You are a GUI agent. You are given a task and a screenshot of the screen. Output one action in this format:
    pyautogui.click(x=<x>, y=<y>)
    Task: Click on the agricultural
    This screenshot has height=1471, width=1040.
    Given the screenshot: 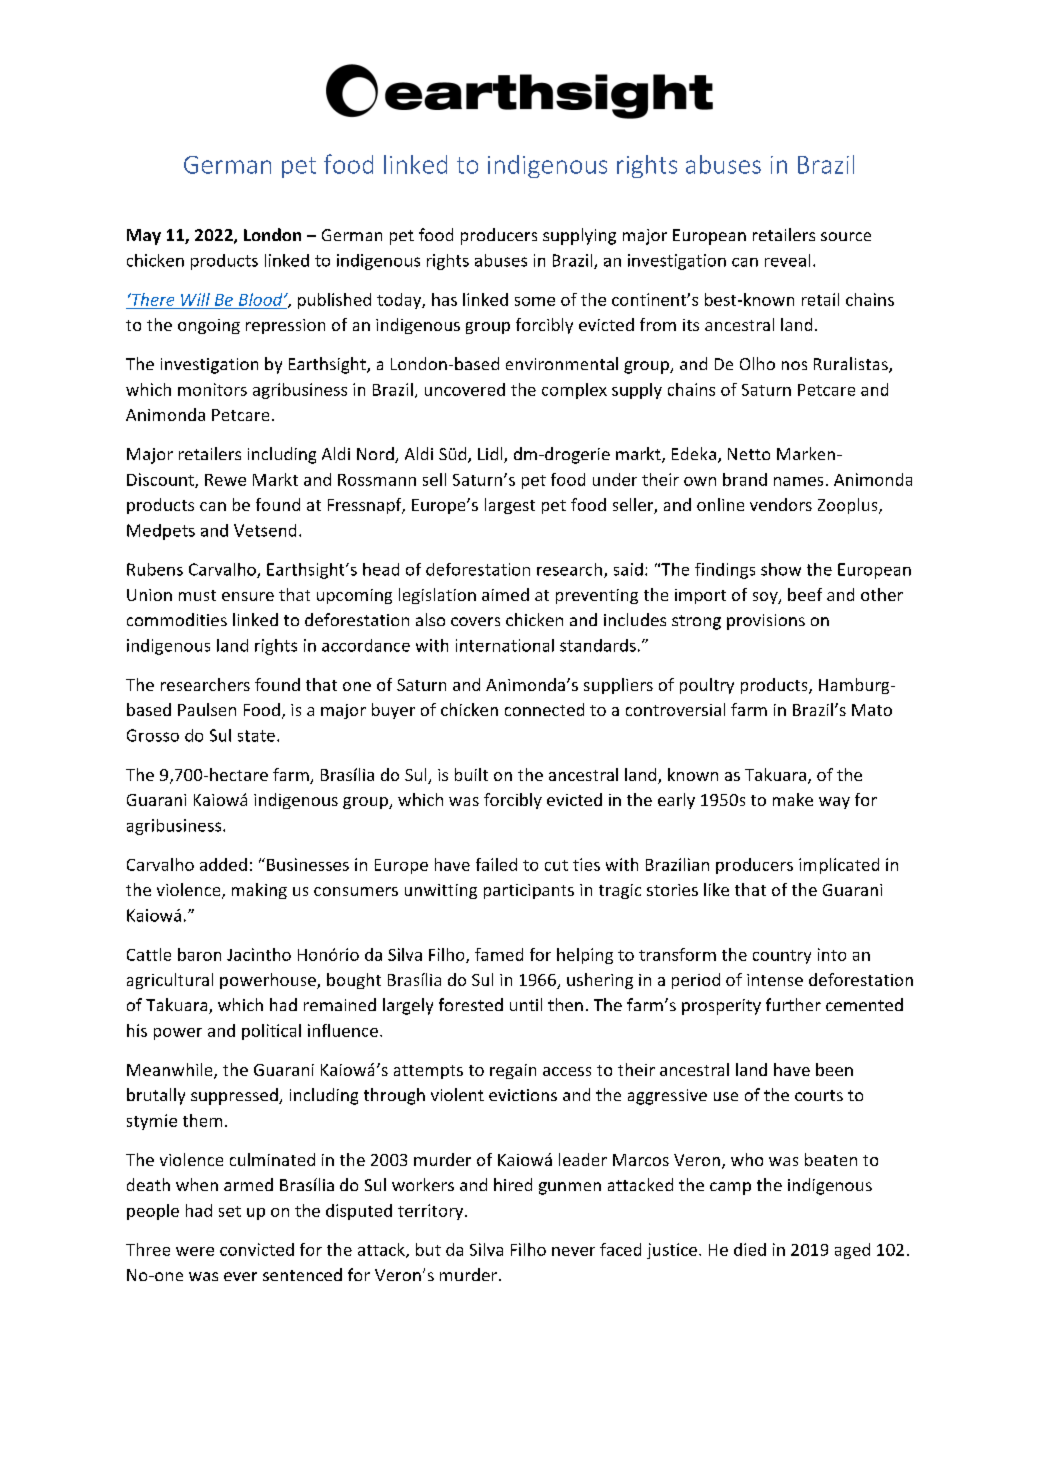 What is the action you would take?
    pyautogui.click(x=170, y=981)
